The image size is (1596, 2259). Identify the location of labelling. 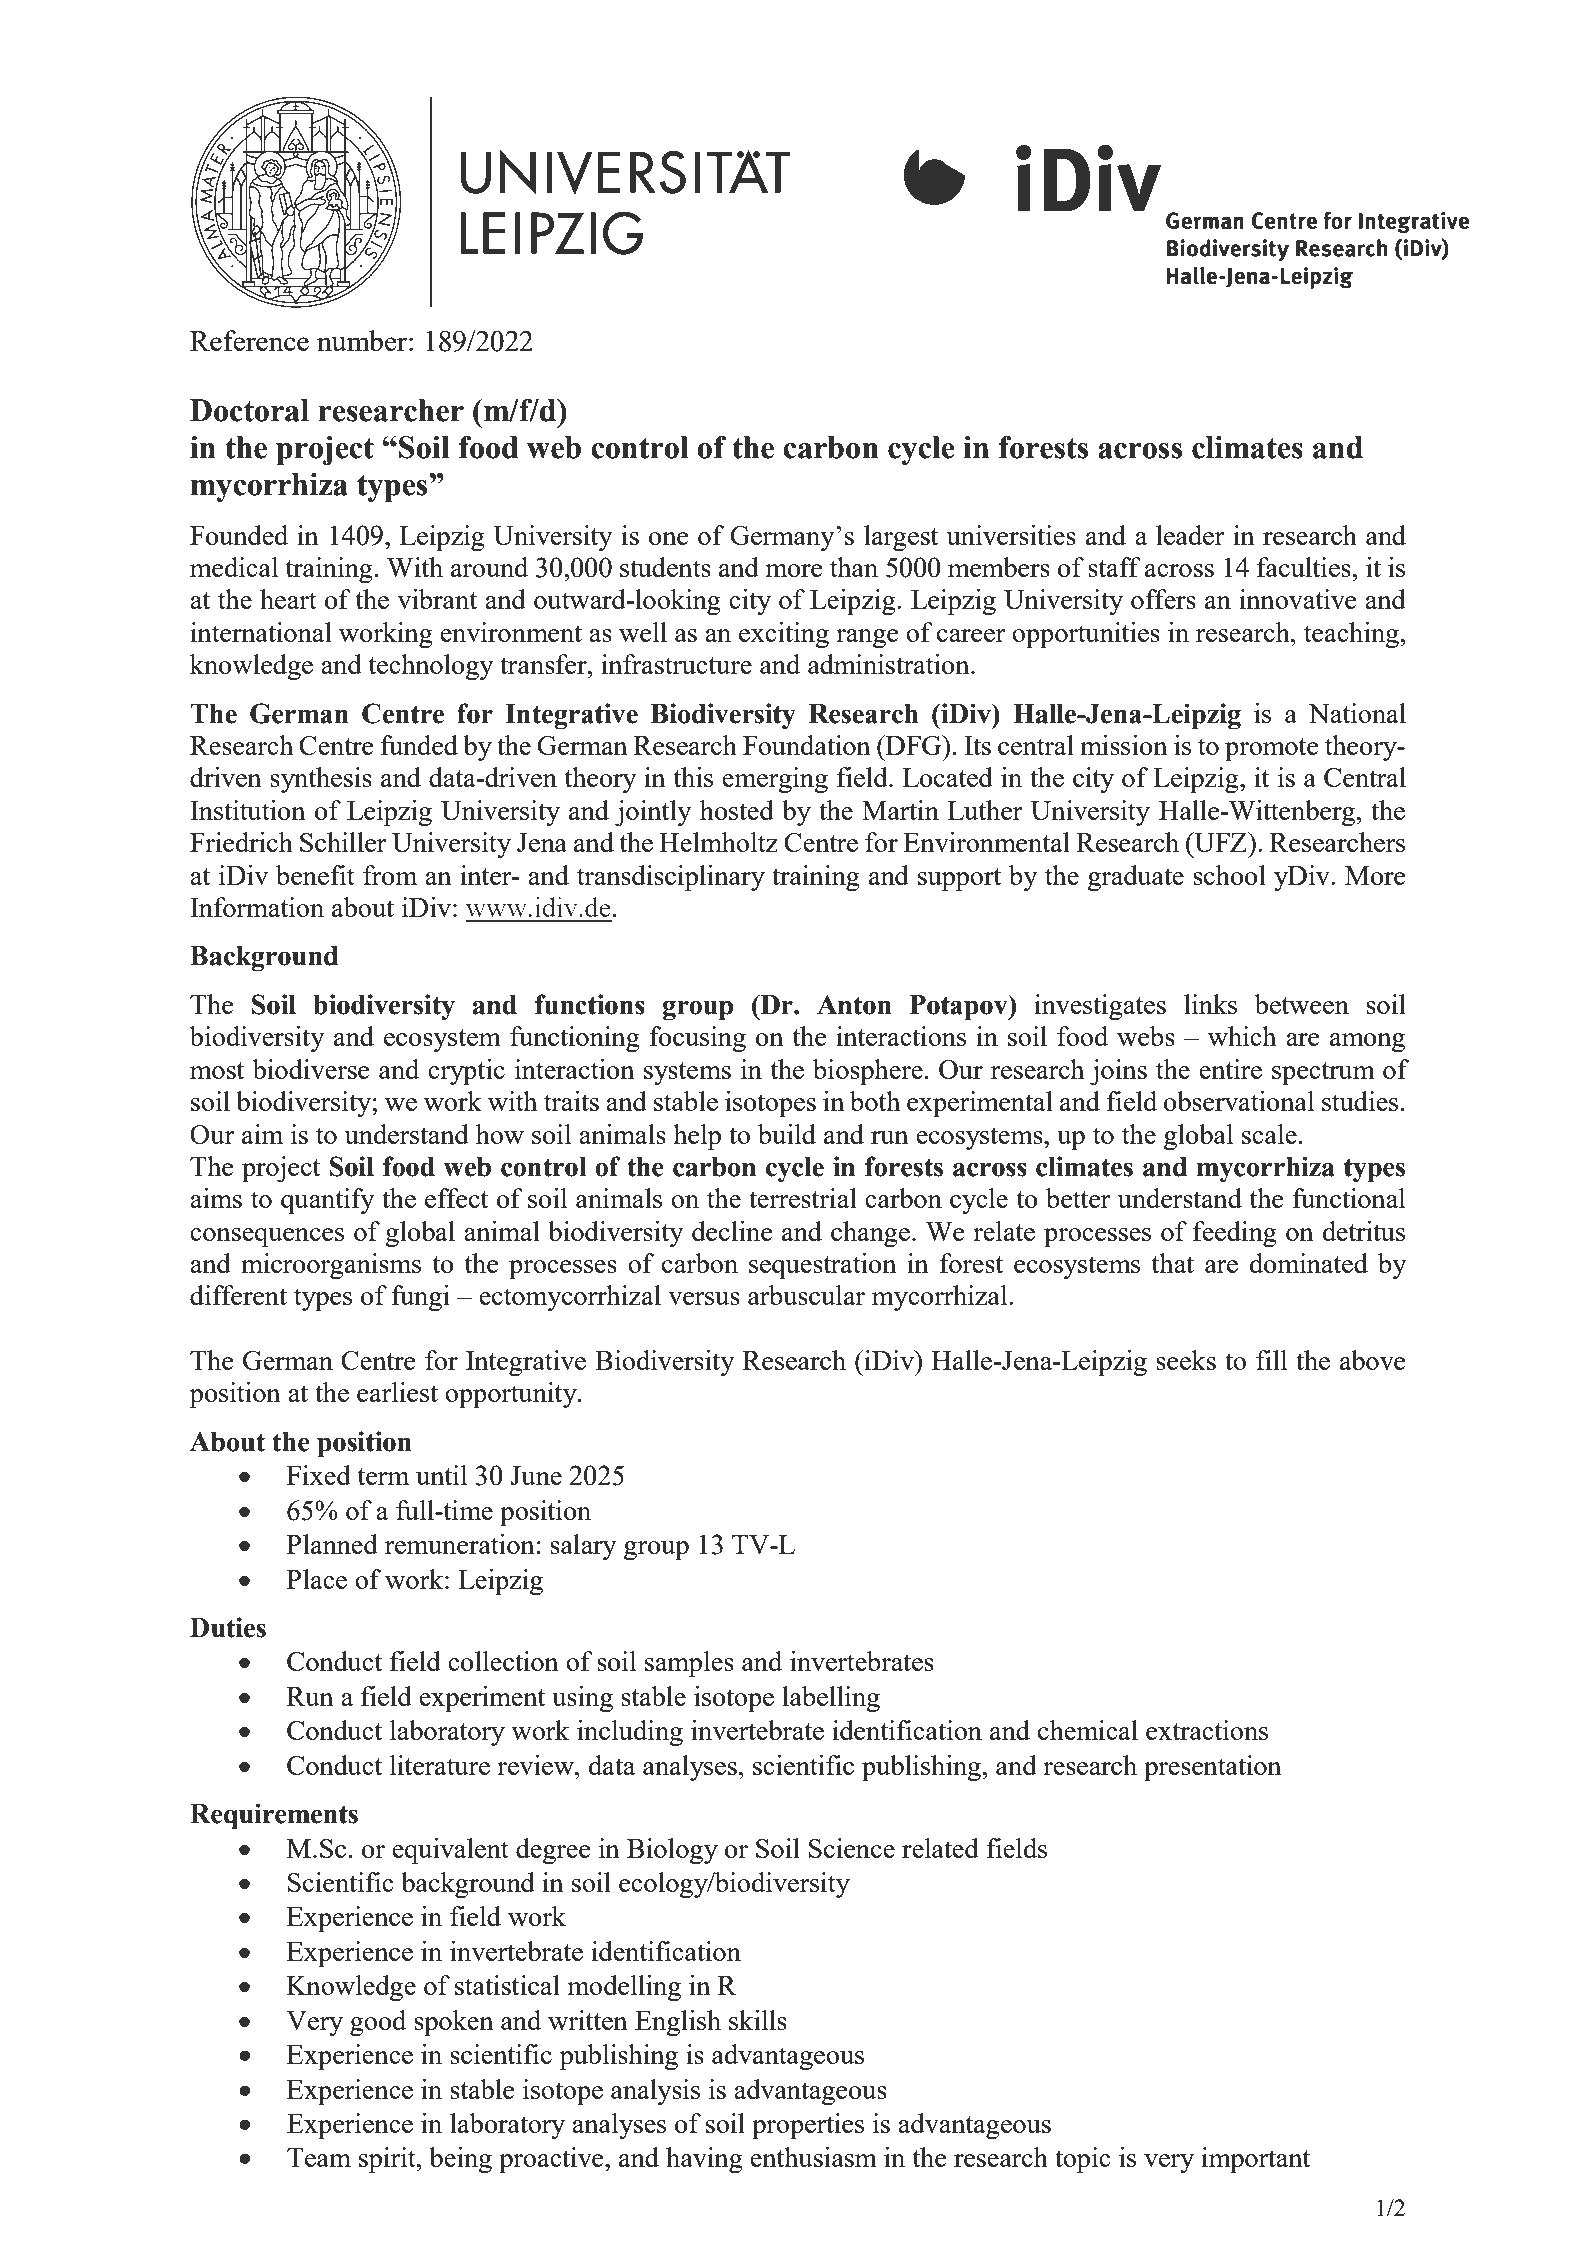
(831, 1699).
